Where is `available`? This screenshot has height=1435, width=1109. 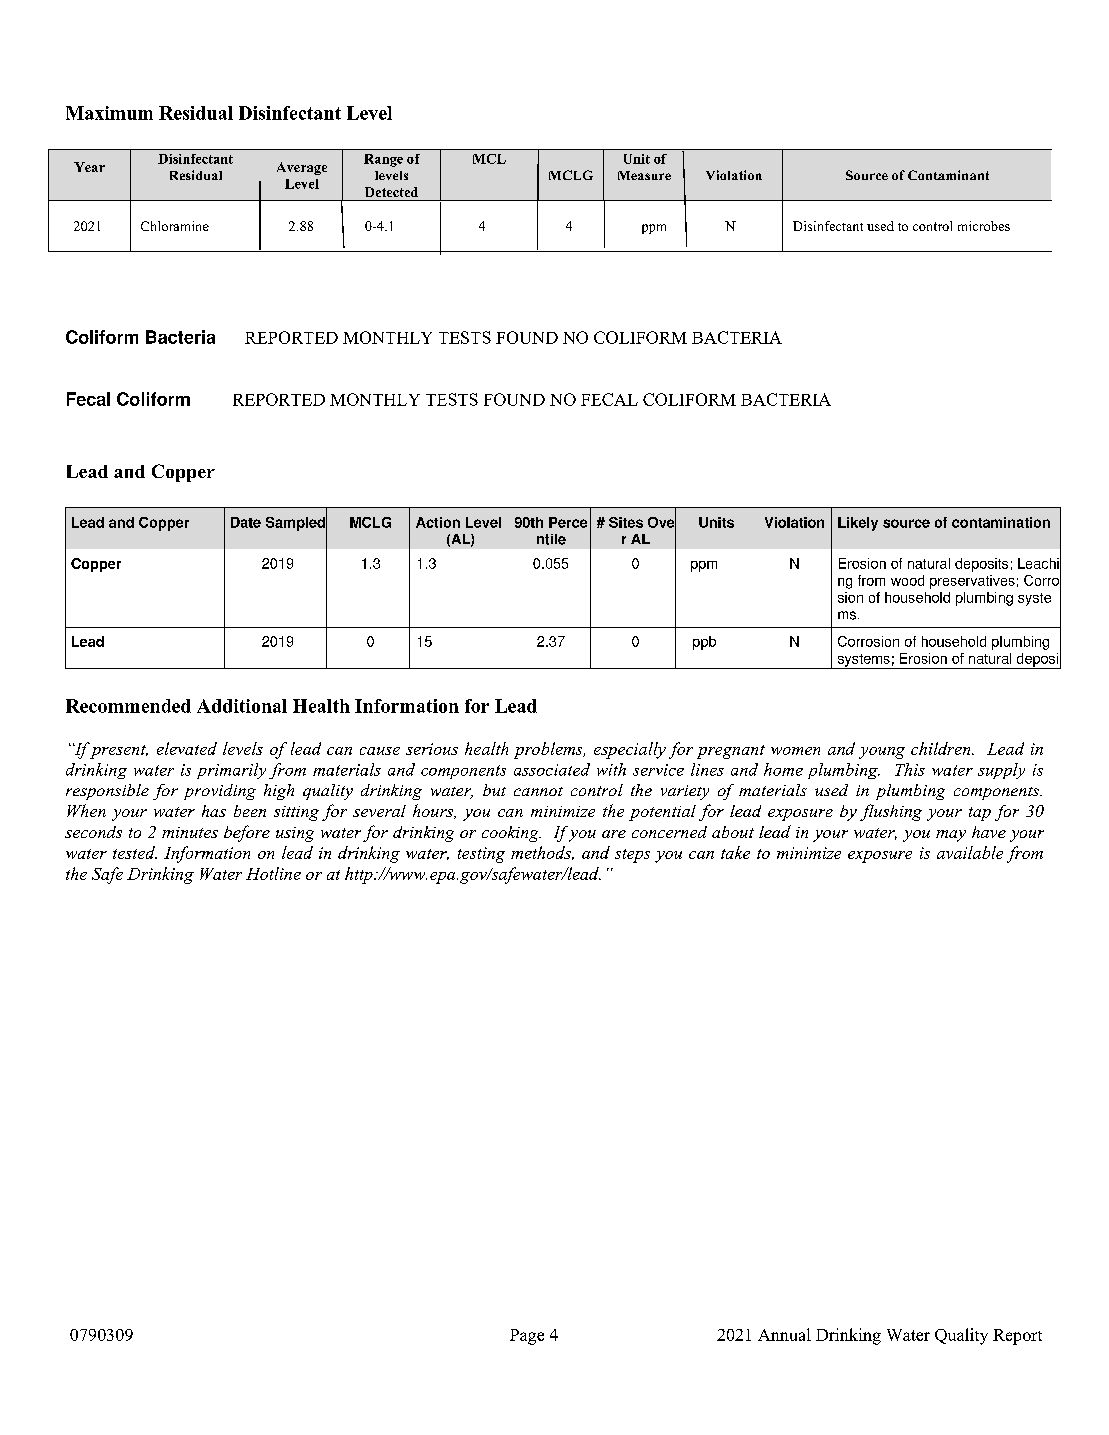
available is located at coordinates (970, 852).
